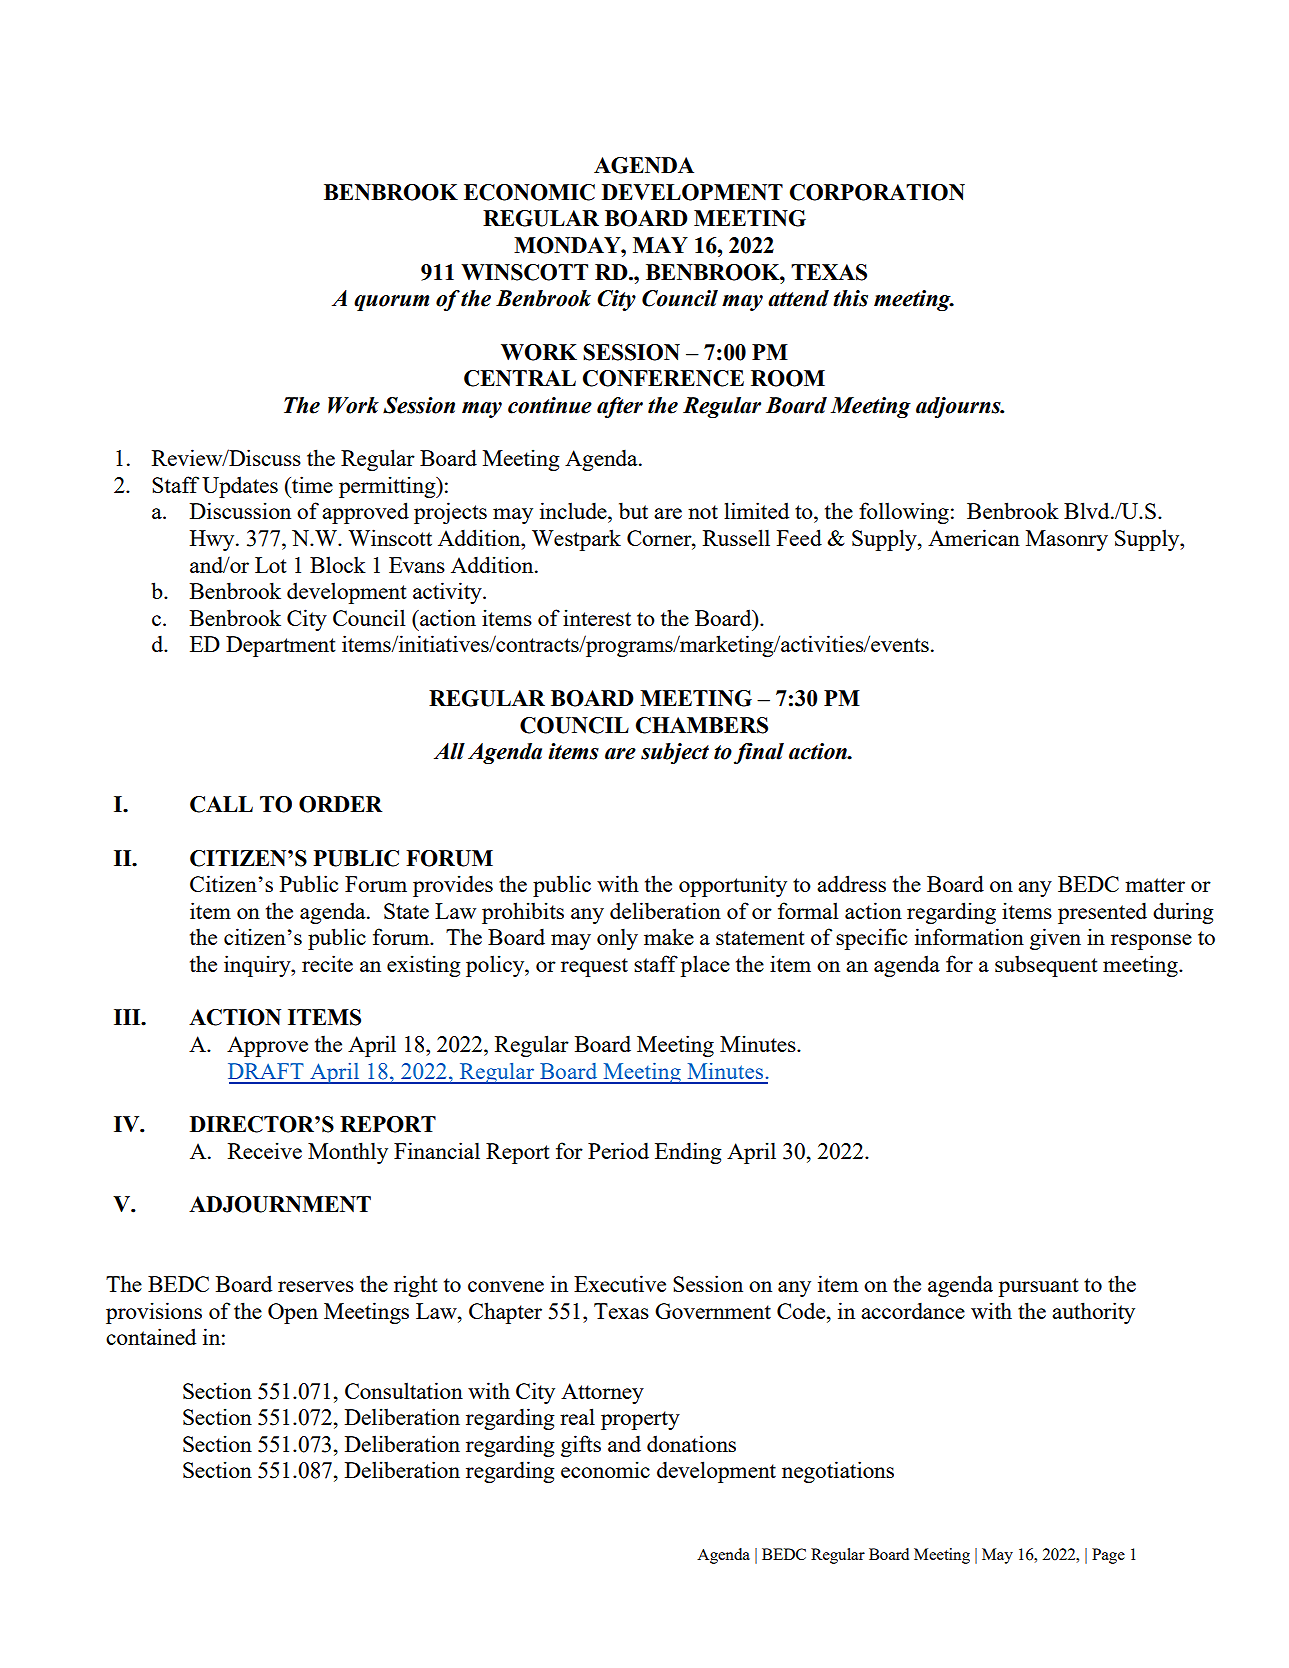 The width and height of the screenshot is (1289, 1668). What do you see at coordinates (1067, 540) in the screenshot?
I see `Masonry` at bounding box center [1067, 540].
